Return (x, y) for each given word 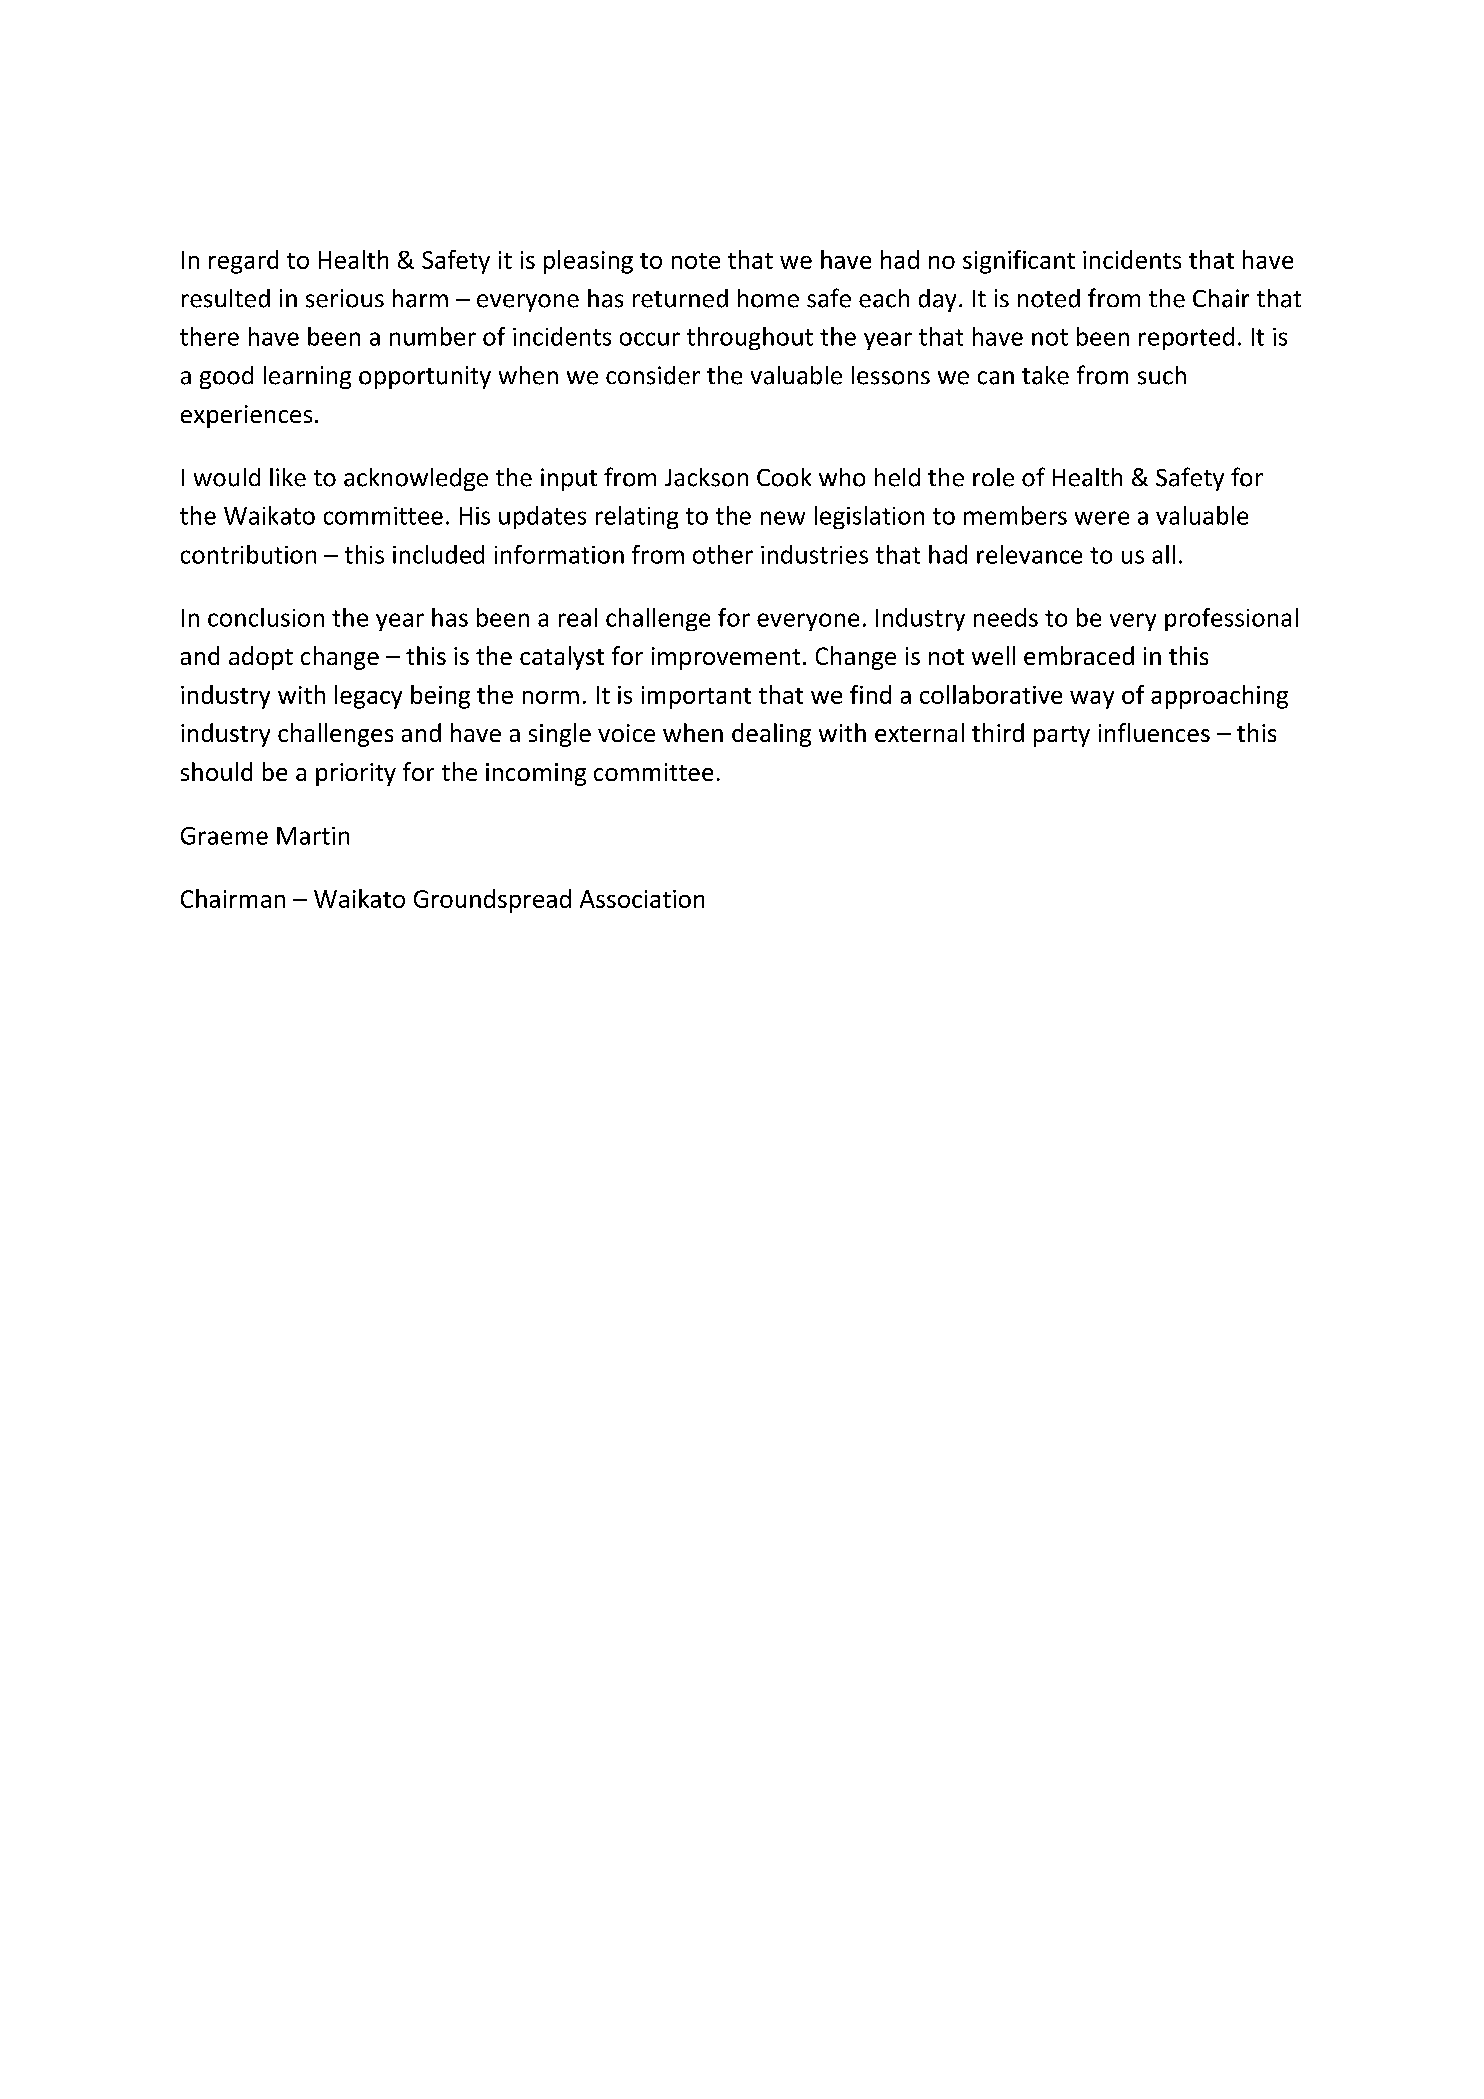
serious (345, 298)
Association (642, 899)
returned (680, 298)
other (723, 554)
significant (1019, 262)
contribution (248, 554)
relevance (1029, 554)
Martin (313, 836)
